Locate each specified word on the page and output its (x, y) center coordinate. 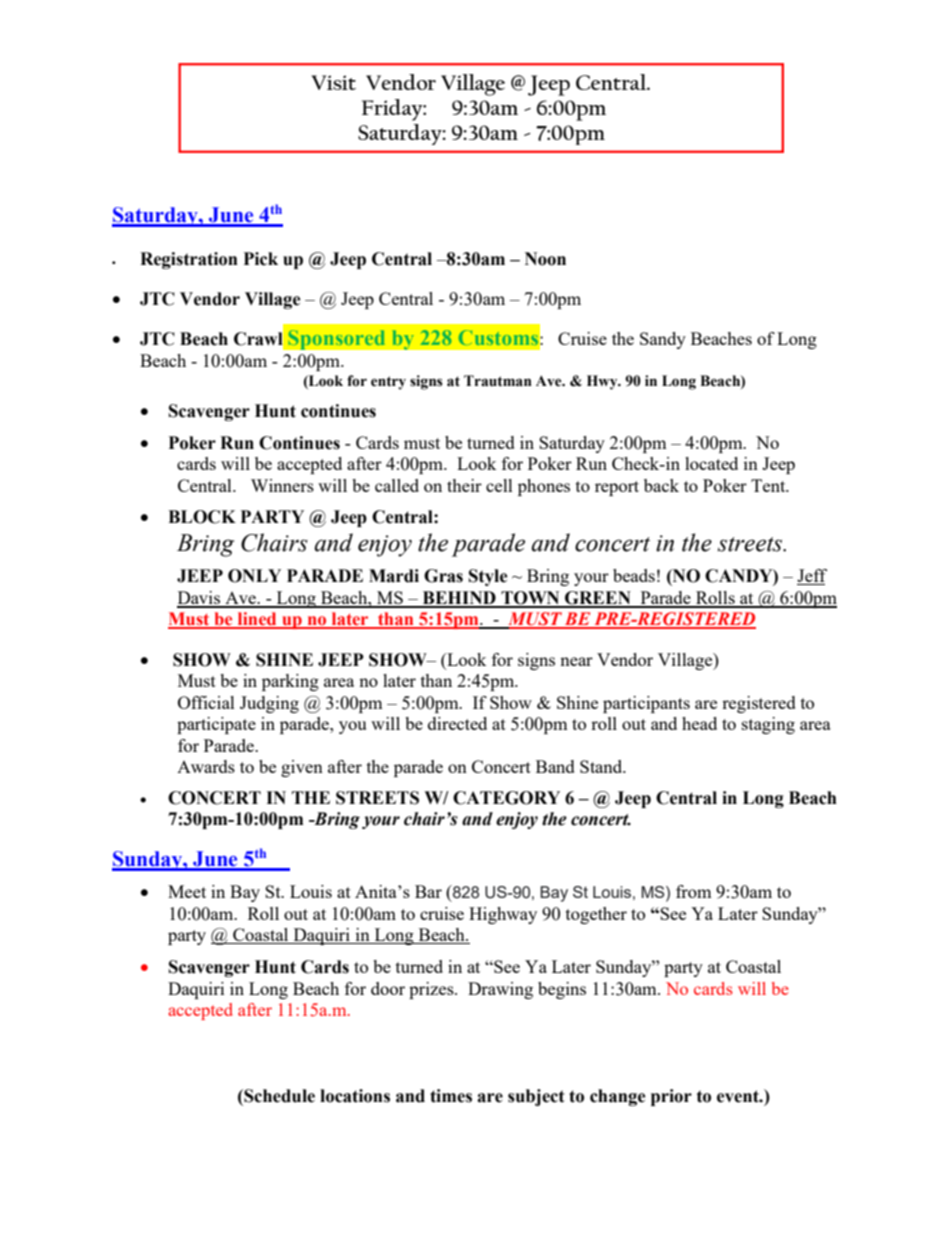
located (711, 463)
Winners (282, 485)
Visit (334, 82)
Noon (545, 259)
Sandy (663, 340)
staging (768, 725)
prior (671, 1097)
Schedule (278, 1096)
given (302, 768)
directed (457, 723)
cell (499, 485)
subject (536, 1097)
